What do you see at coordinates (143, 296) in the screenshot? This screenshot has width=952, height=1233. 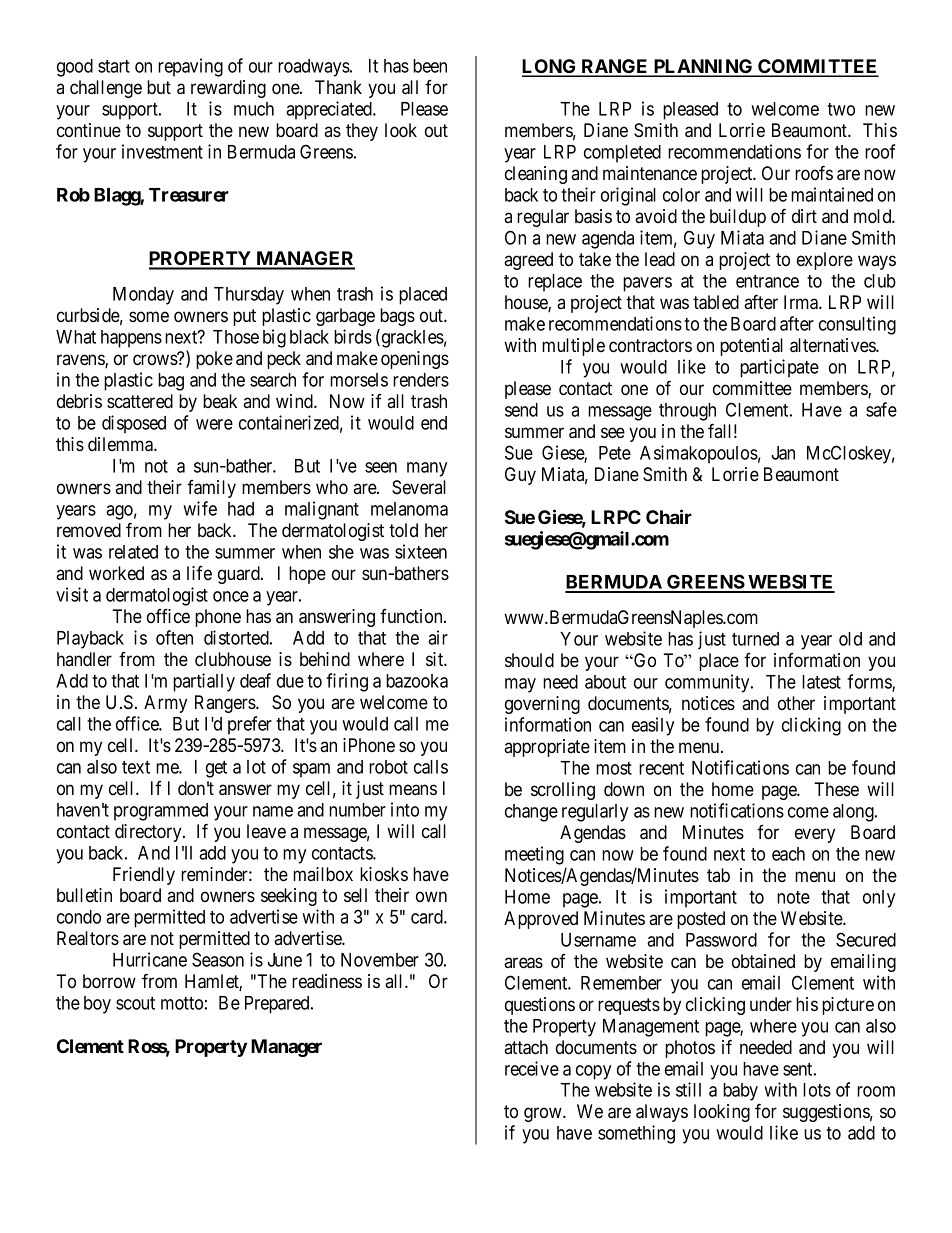 I see `Monday` at bounding box center [143, 296].
